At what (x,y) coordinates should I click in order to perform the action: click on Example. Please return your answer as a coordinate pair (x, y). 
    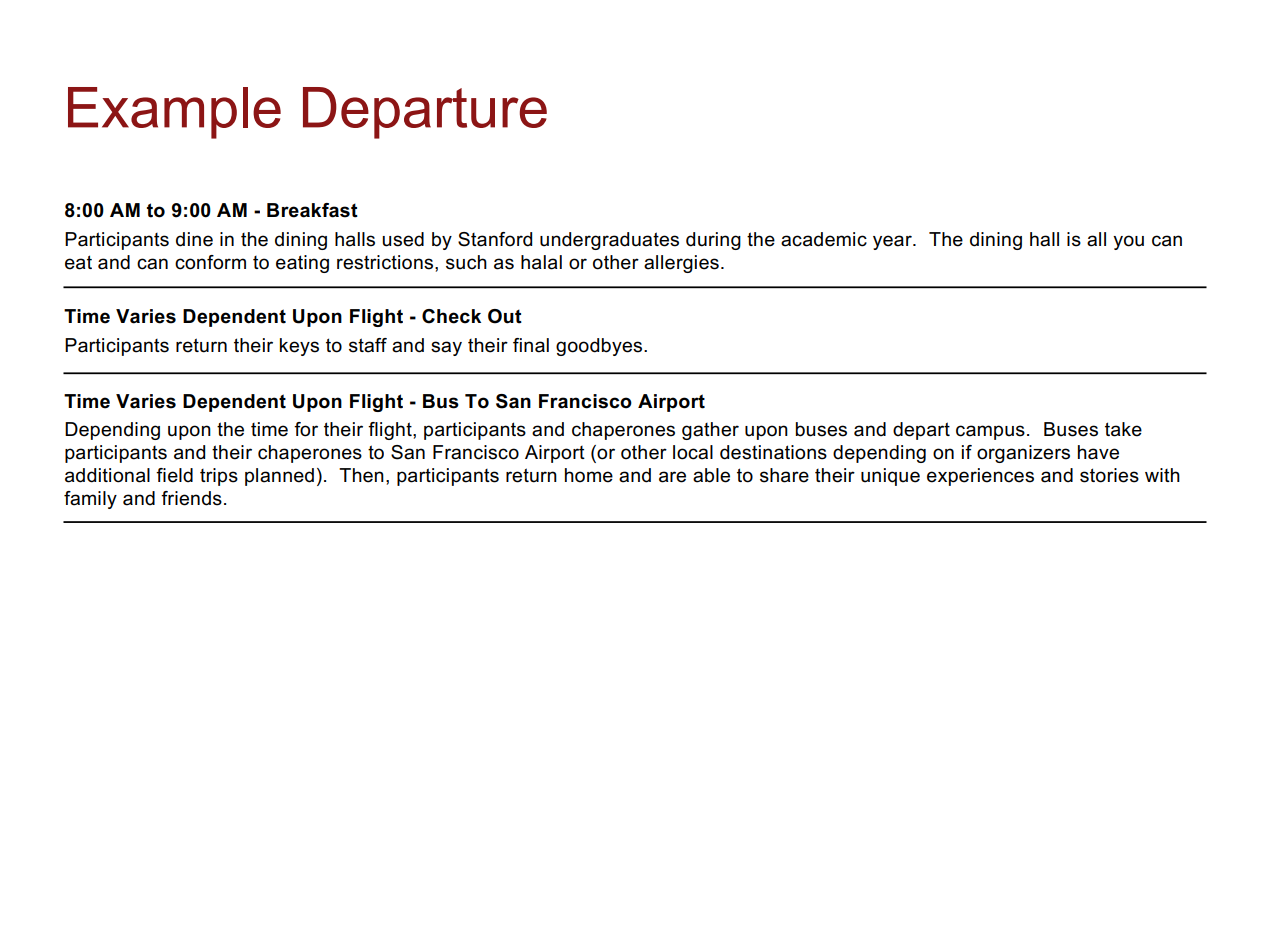
    Looking at the image, I should click on (174, 113).
